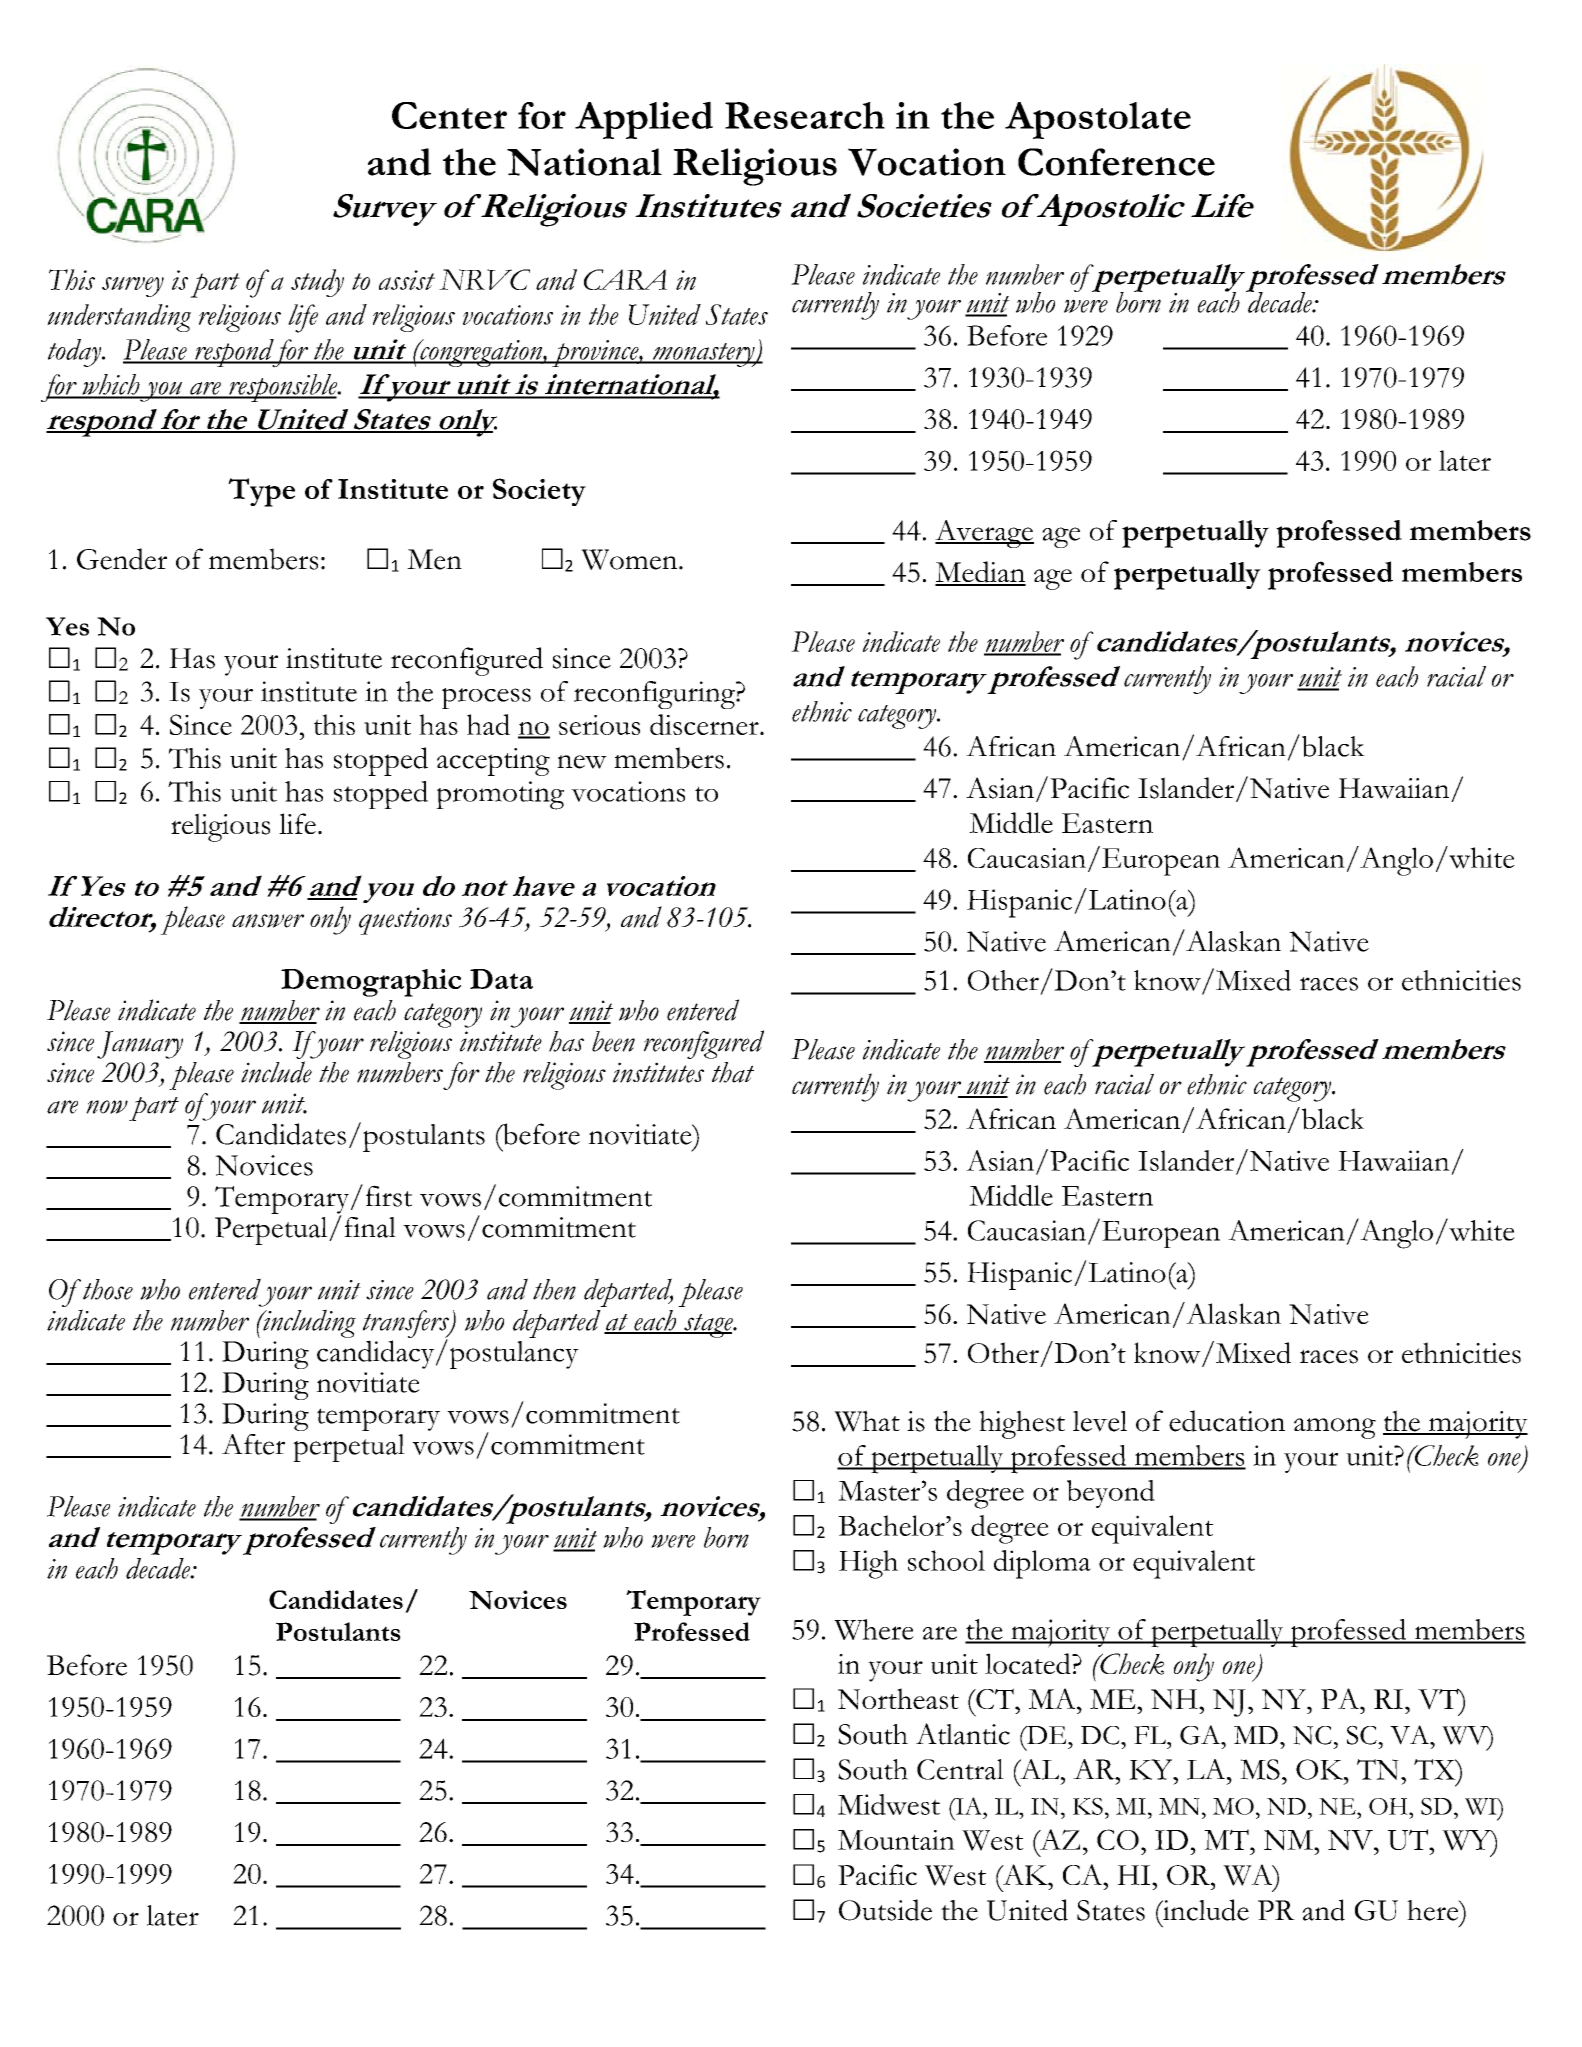 This document has width=1582, height=2047. Describe the element at coordinates (253, 1444) in the document. I see `After` at that location.
